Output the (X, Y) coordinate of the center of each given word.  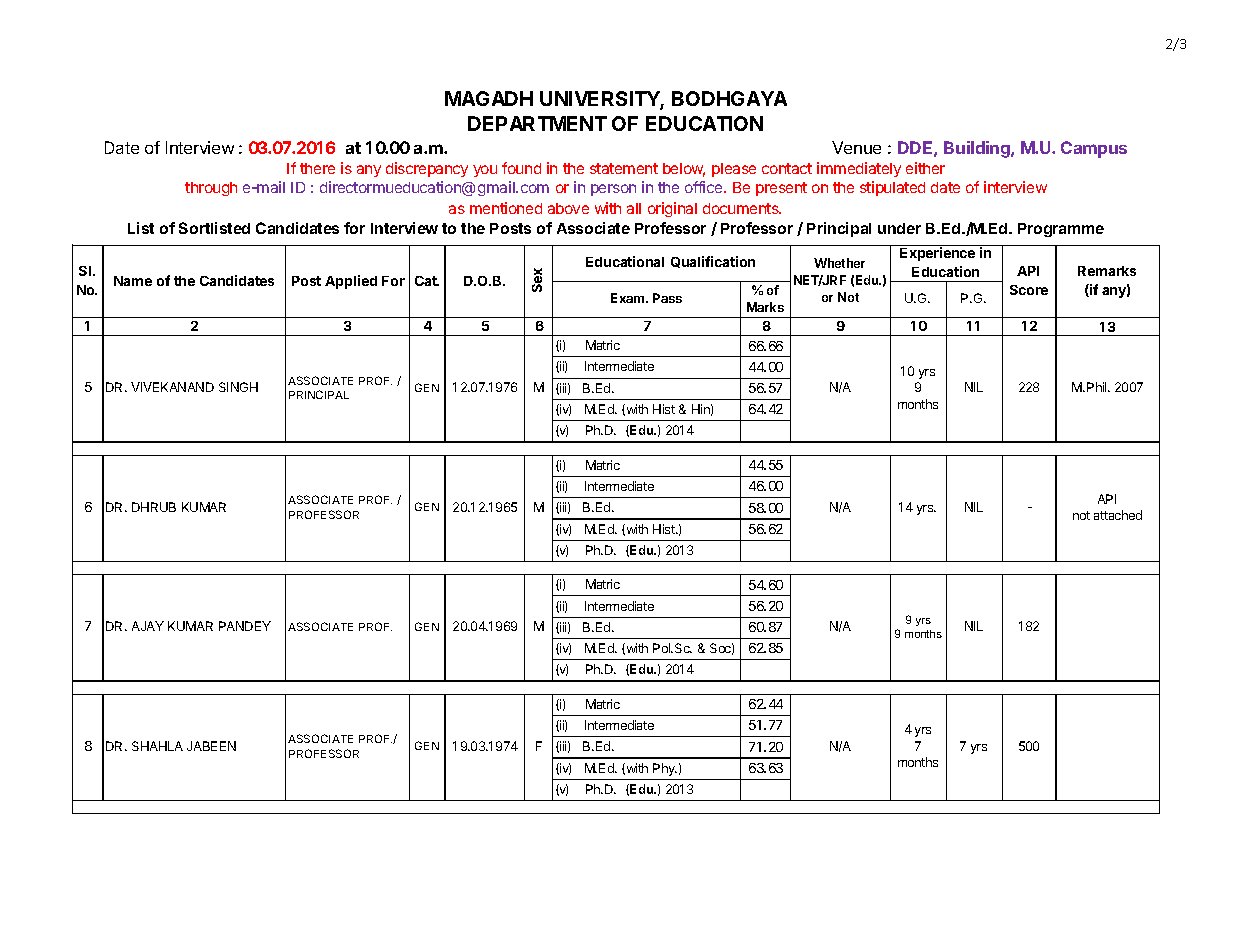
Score (1029, 290)
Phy (665, 769)
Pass (667, 298)
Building (978, 149)
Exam (629, 298)
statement (624, 168)
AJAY (148, 626)
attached (1118, 515)
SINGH (238, 387)
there (317, 168)
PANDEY (245, 626)
